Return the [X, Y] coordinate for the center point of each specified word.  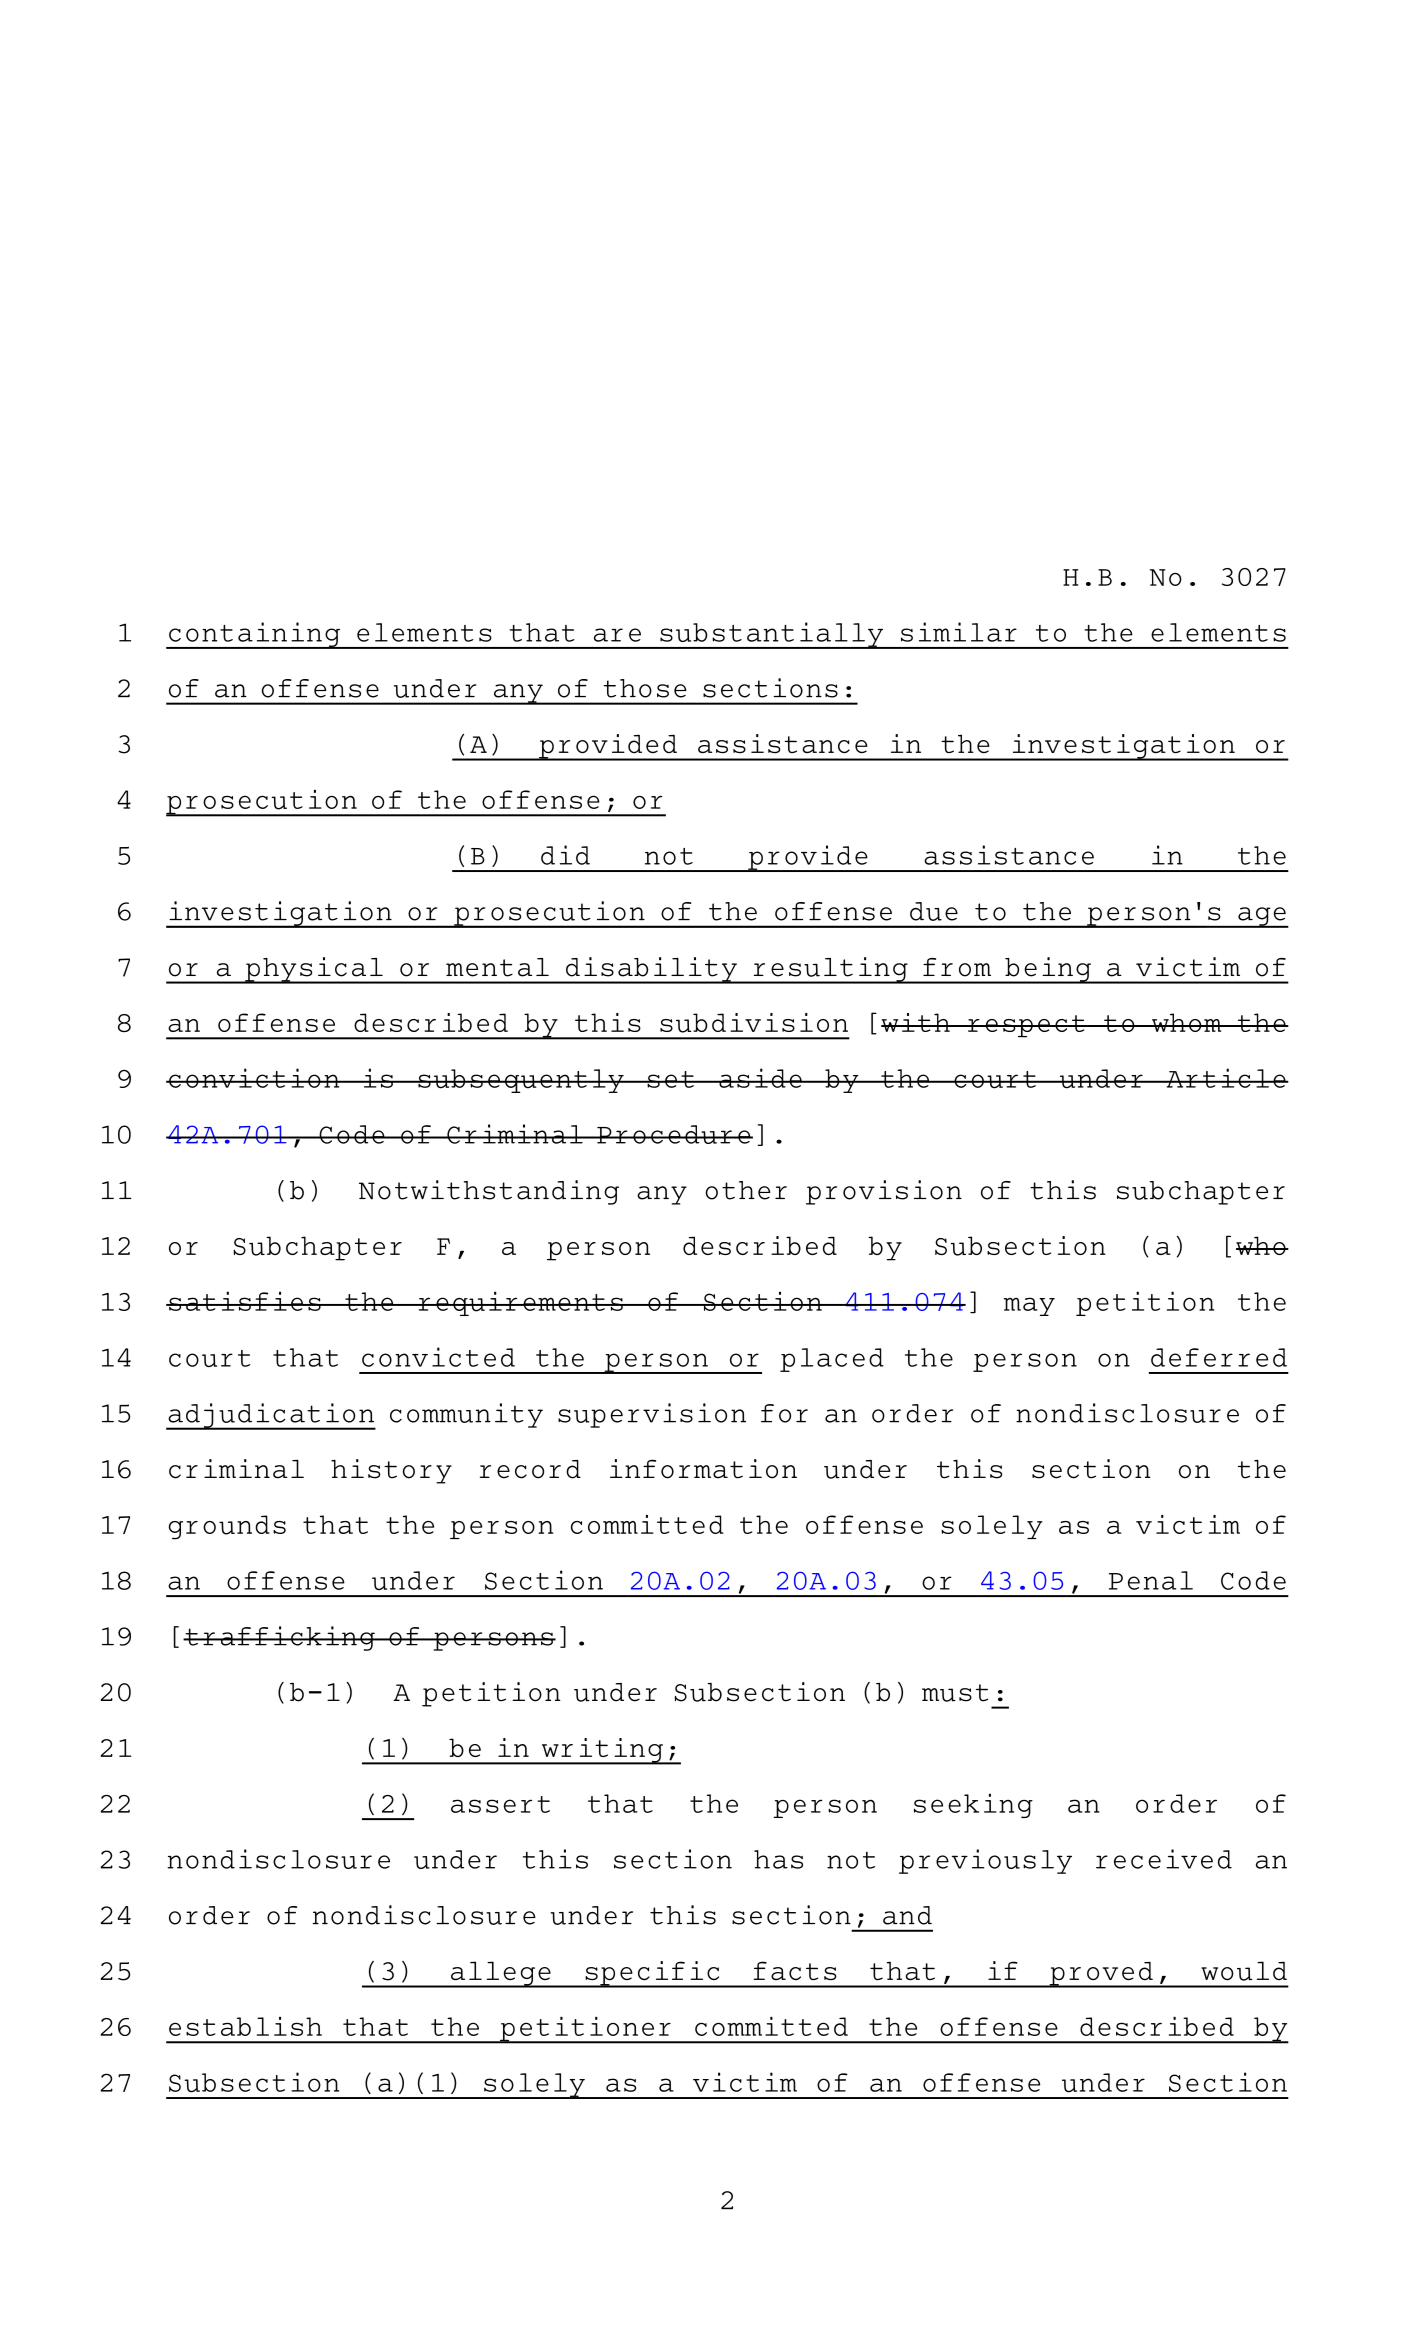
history [391, 1471]
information [703, 1469]
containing [254, 635]
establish [245, 2026]
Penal [1151, 1580]
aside [760, 1078]
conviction [254, 1078]
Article [1226, 1078]
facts [795, 1970]
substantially [772, 635]
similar [959, 632]
